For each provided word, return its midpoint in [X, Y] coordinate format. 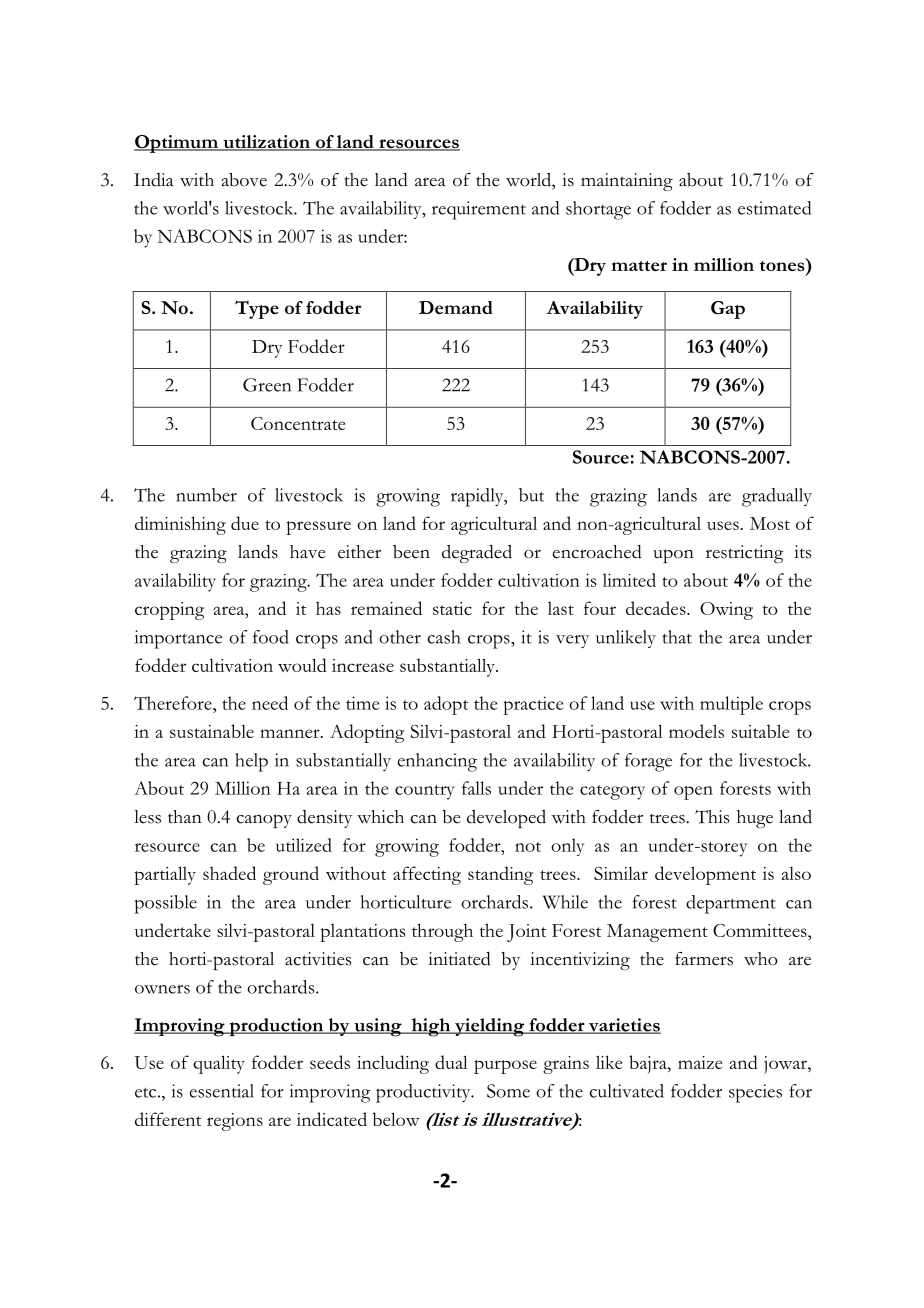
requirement [479, 210]
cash [444, 637]
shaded [229, 873]
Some [508, 1091]
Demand [456, 307]
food [270, 637]
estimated [774, 208]
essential [221, 1091]
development [705, 875]
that [677, 637]
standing [500, 875]
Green [267, 385]
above [244, 180]
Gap [728, 310]
